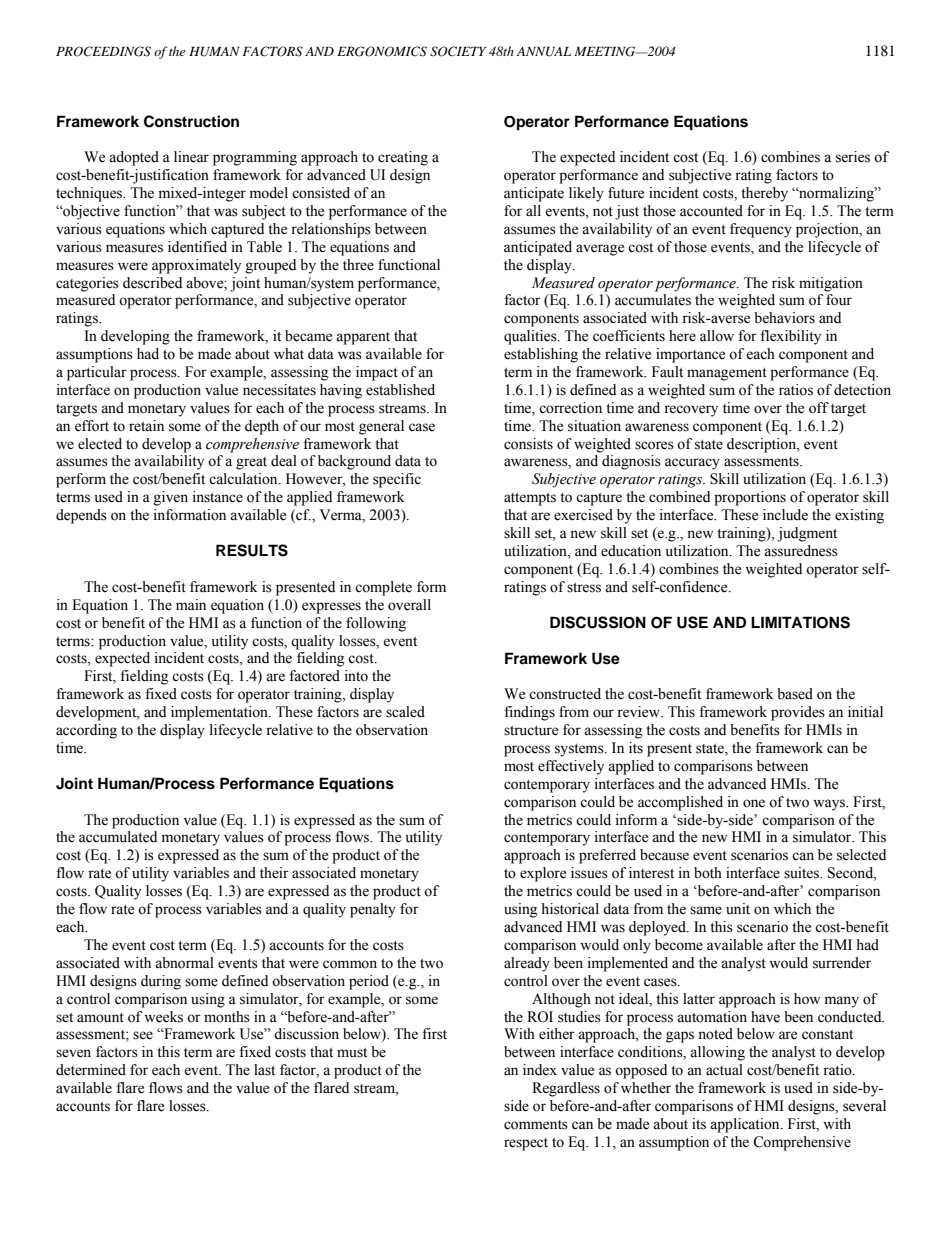 The image size is (952, 1233). What do you see at coordinates (800, 622) in the screenshot?
I see `LIMITATIONS` at bounding box center [800, 622].
